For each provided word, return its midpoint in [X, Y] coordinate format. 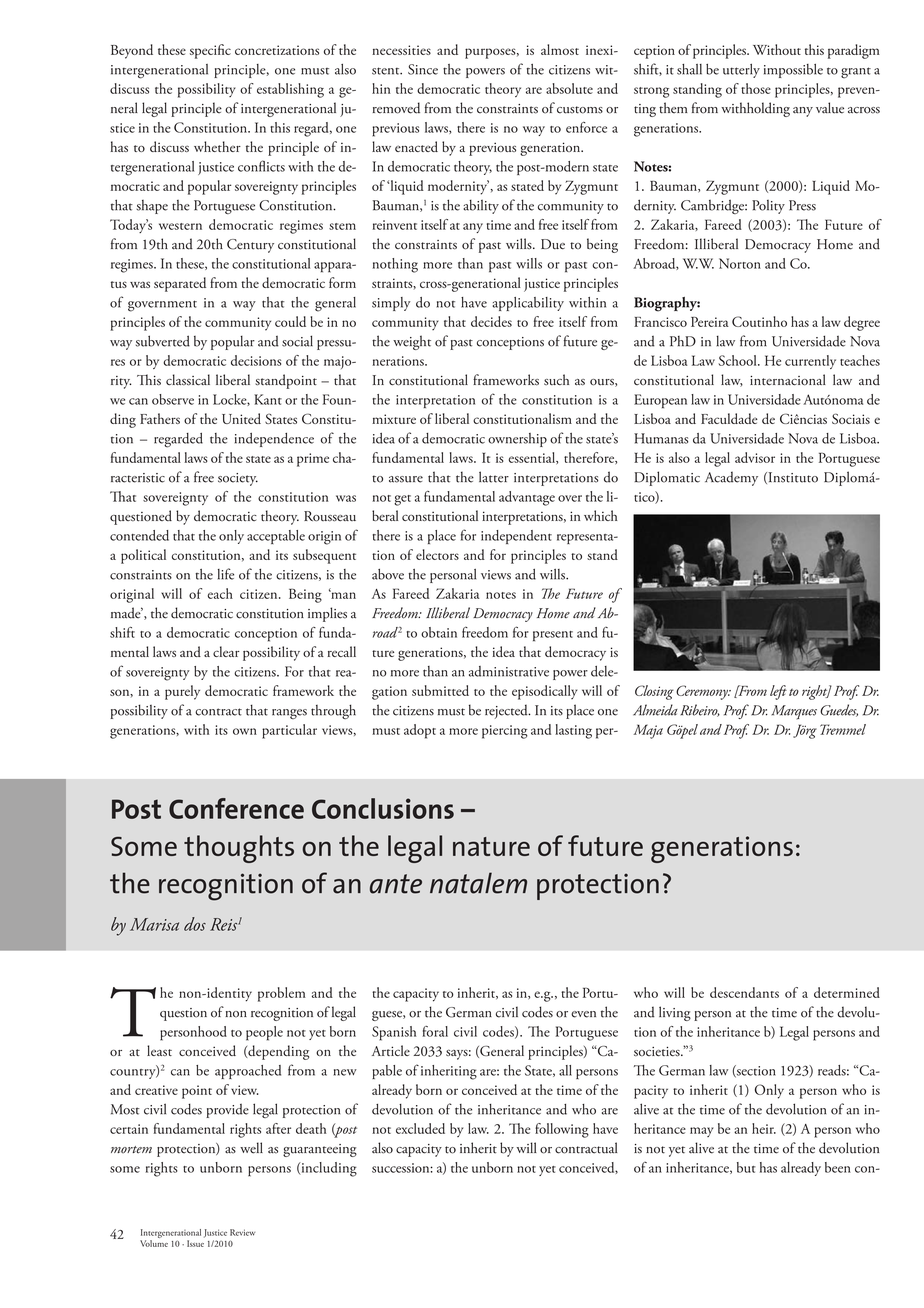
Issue [195, 1243]
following [562, 1130]
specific [210, 51]
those [756, 88]
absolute [569, 88]
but [746, 1167]
